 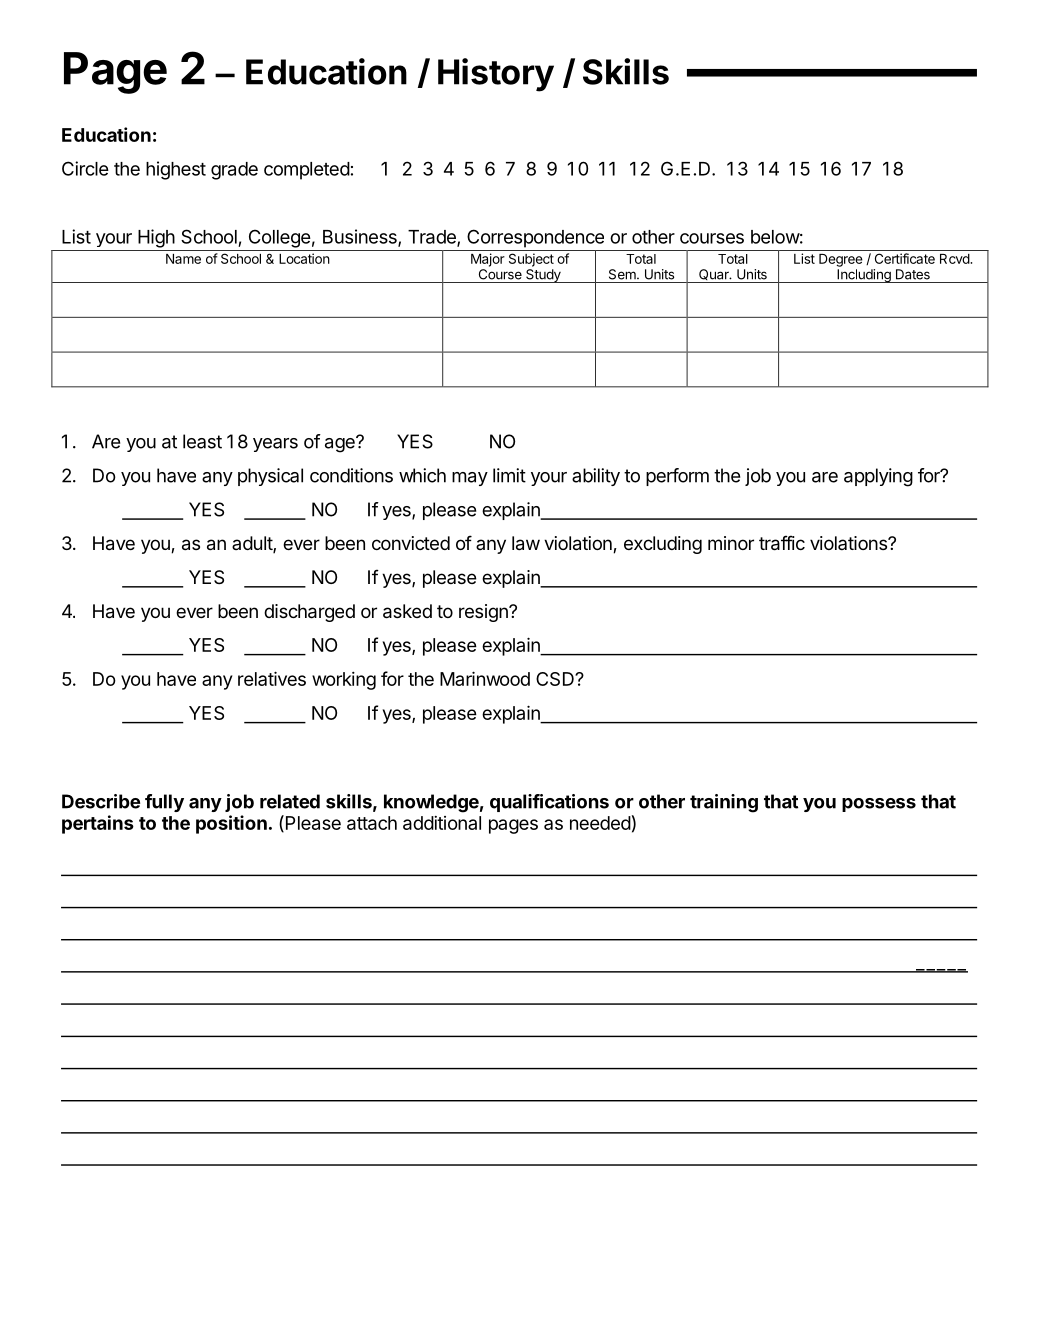 What do you see at coordinates (782, 543) in the document?
I see `traffic` at bounding box center [782, 543].
